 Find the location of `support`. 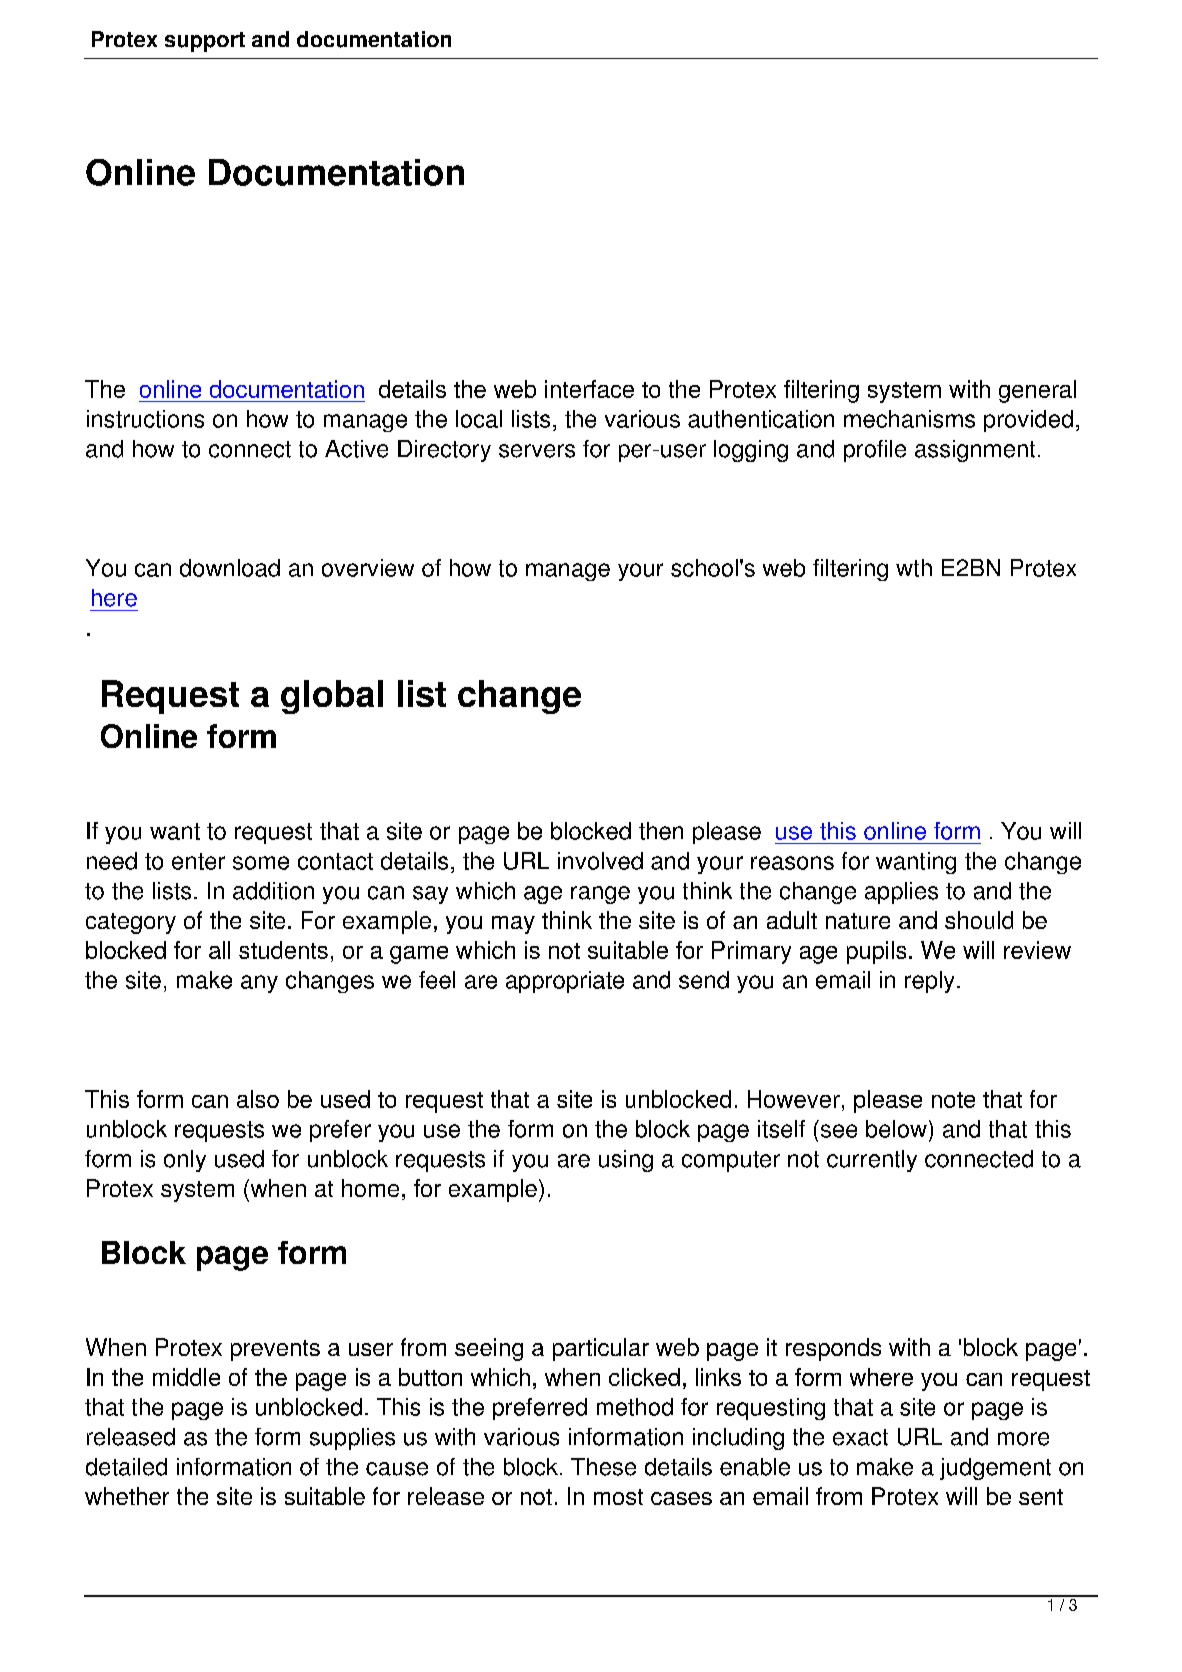

support is located at coordinates (205, 42).
